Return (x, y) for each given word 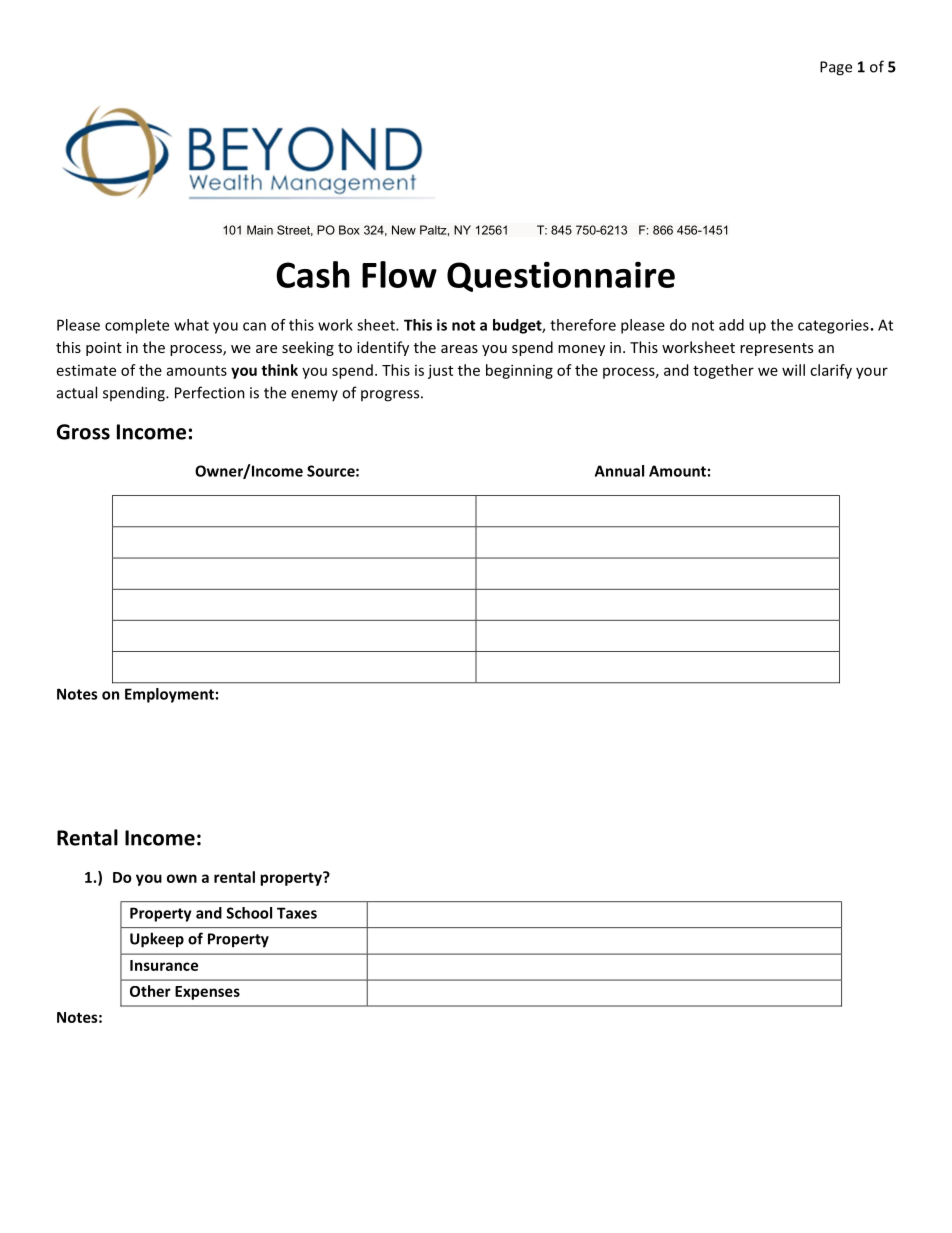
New (404, 230)
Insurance (164, 965)
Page (836, 68)
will (793, 370)
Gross (83, 432)
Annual (619, 471)
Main (260, 230)
